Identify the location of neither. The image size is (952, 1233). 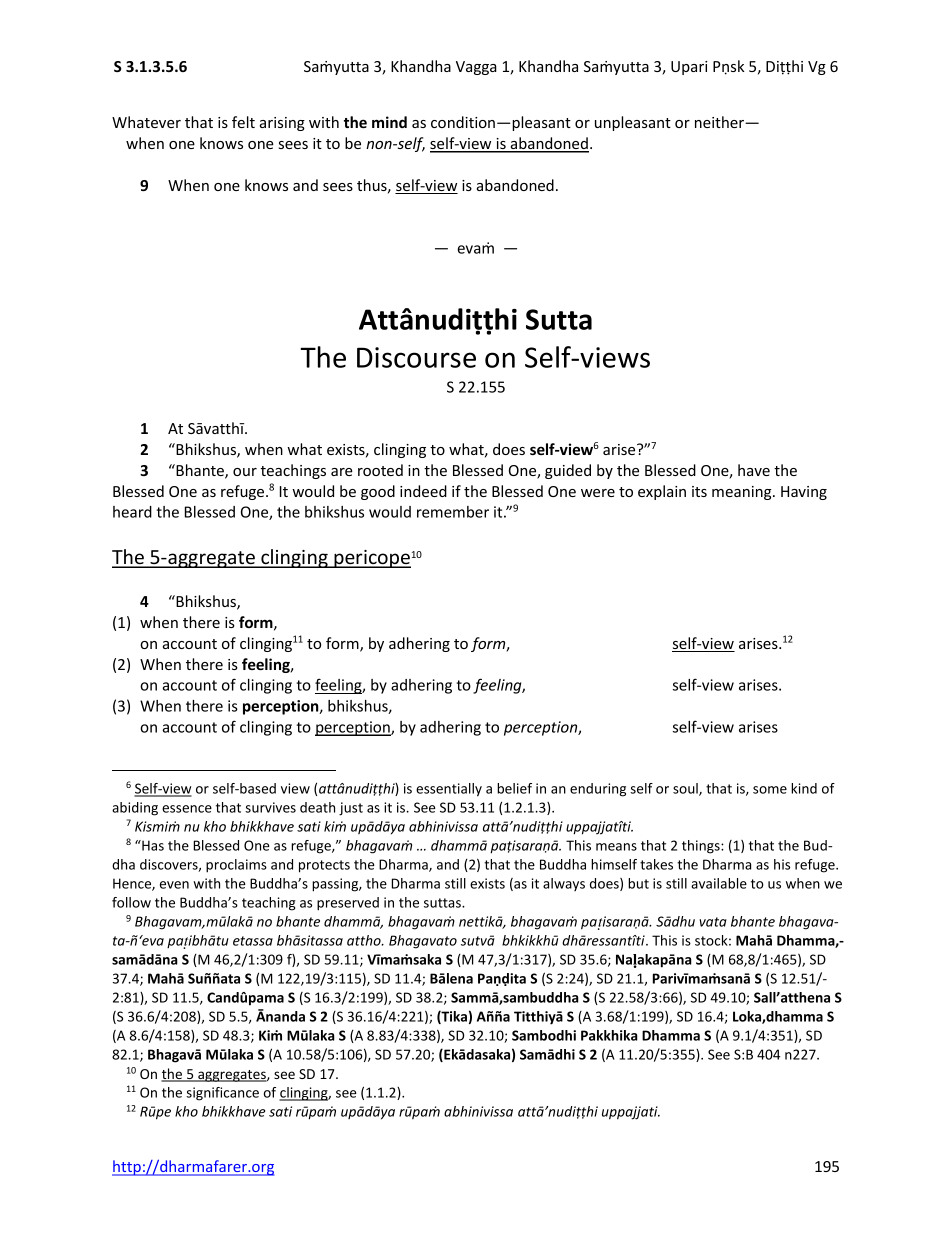
(720, 122).
